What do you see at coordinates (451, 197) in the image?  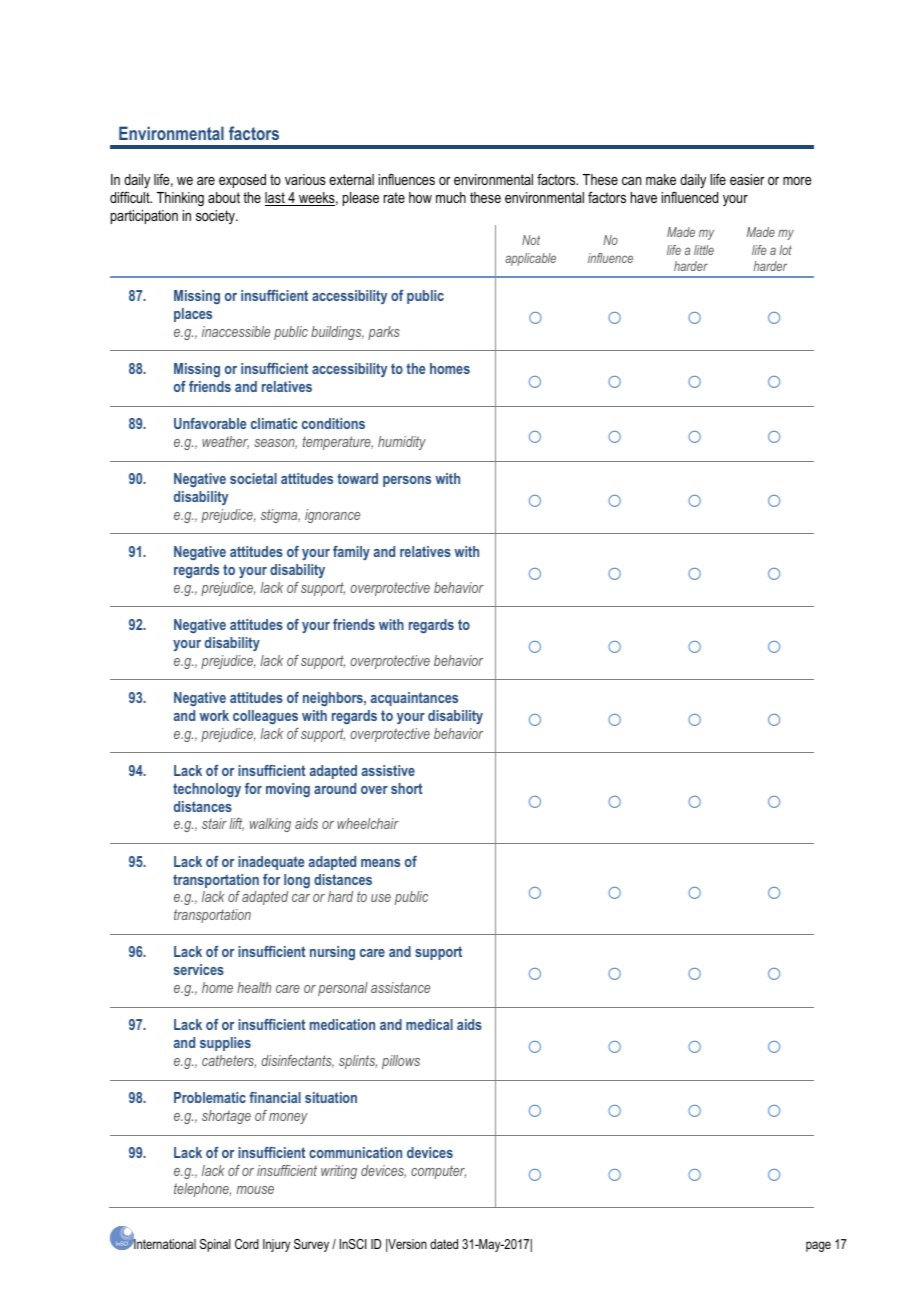 I see `much` at bounding box center [451, 197].
